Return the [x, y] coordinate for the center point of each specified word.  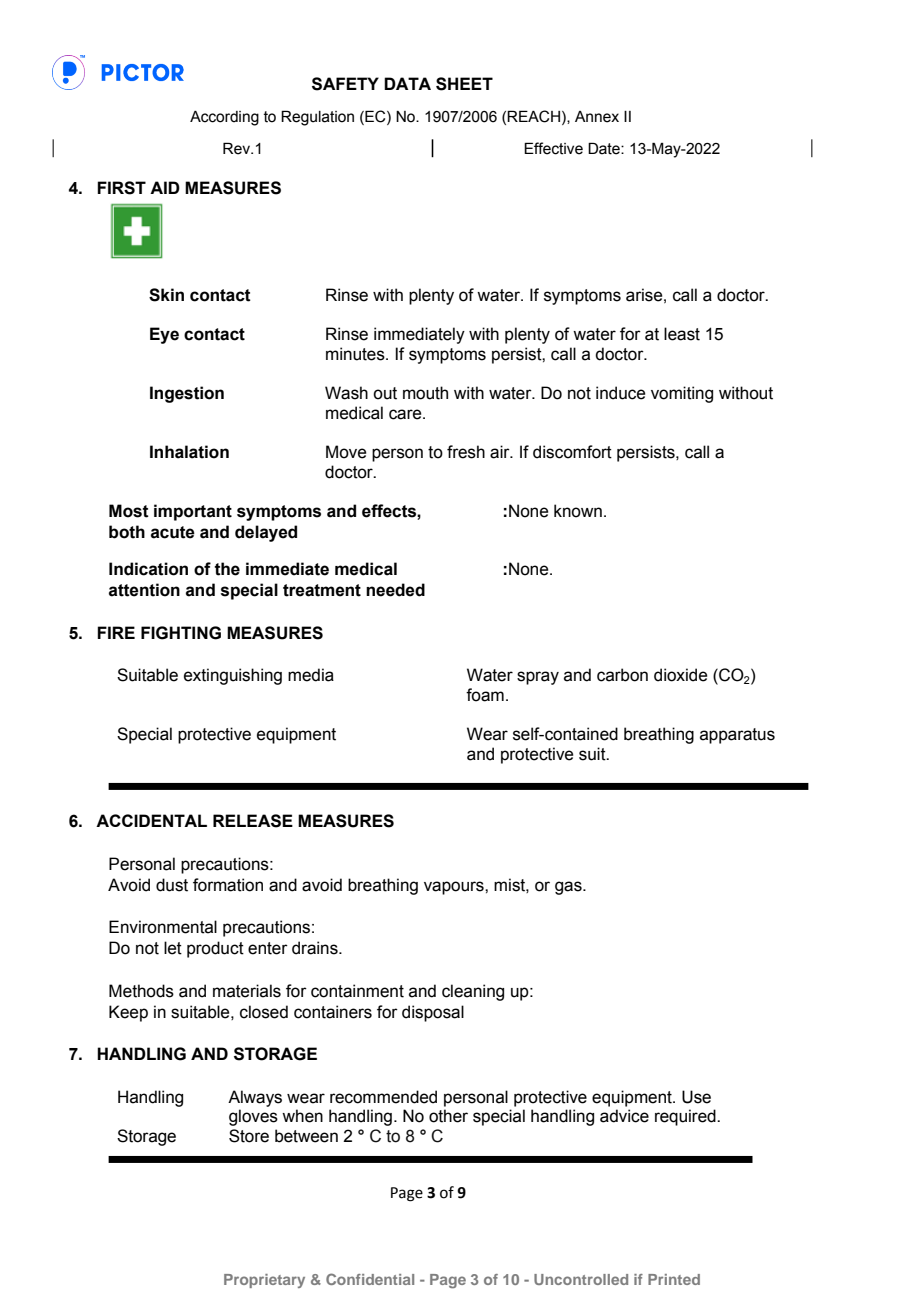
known [578, 511]
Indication [148, 569]
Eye [164, 335]
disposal [433, 1013]
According [224, 118]
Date [605, 148]
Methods [141, 991]
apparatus [737, 736]
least [682, 334]
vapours [455, 888]
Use [696, 1097]
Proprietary [264, 1281]
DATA [407, 83]
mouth [425, 393]
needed [395, 590]
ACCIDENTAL [151, 820]
